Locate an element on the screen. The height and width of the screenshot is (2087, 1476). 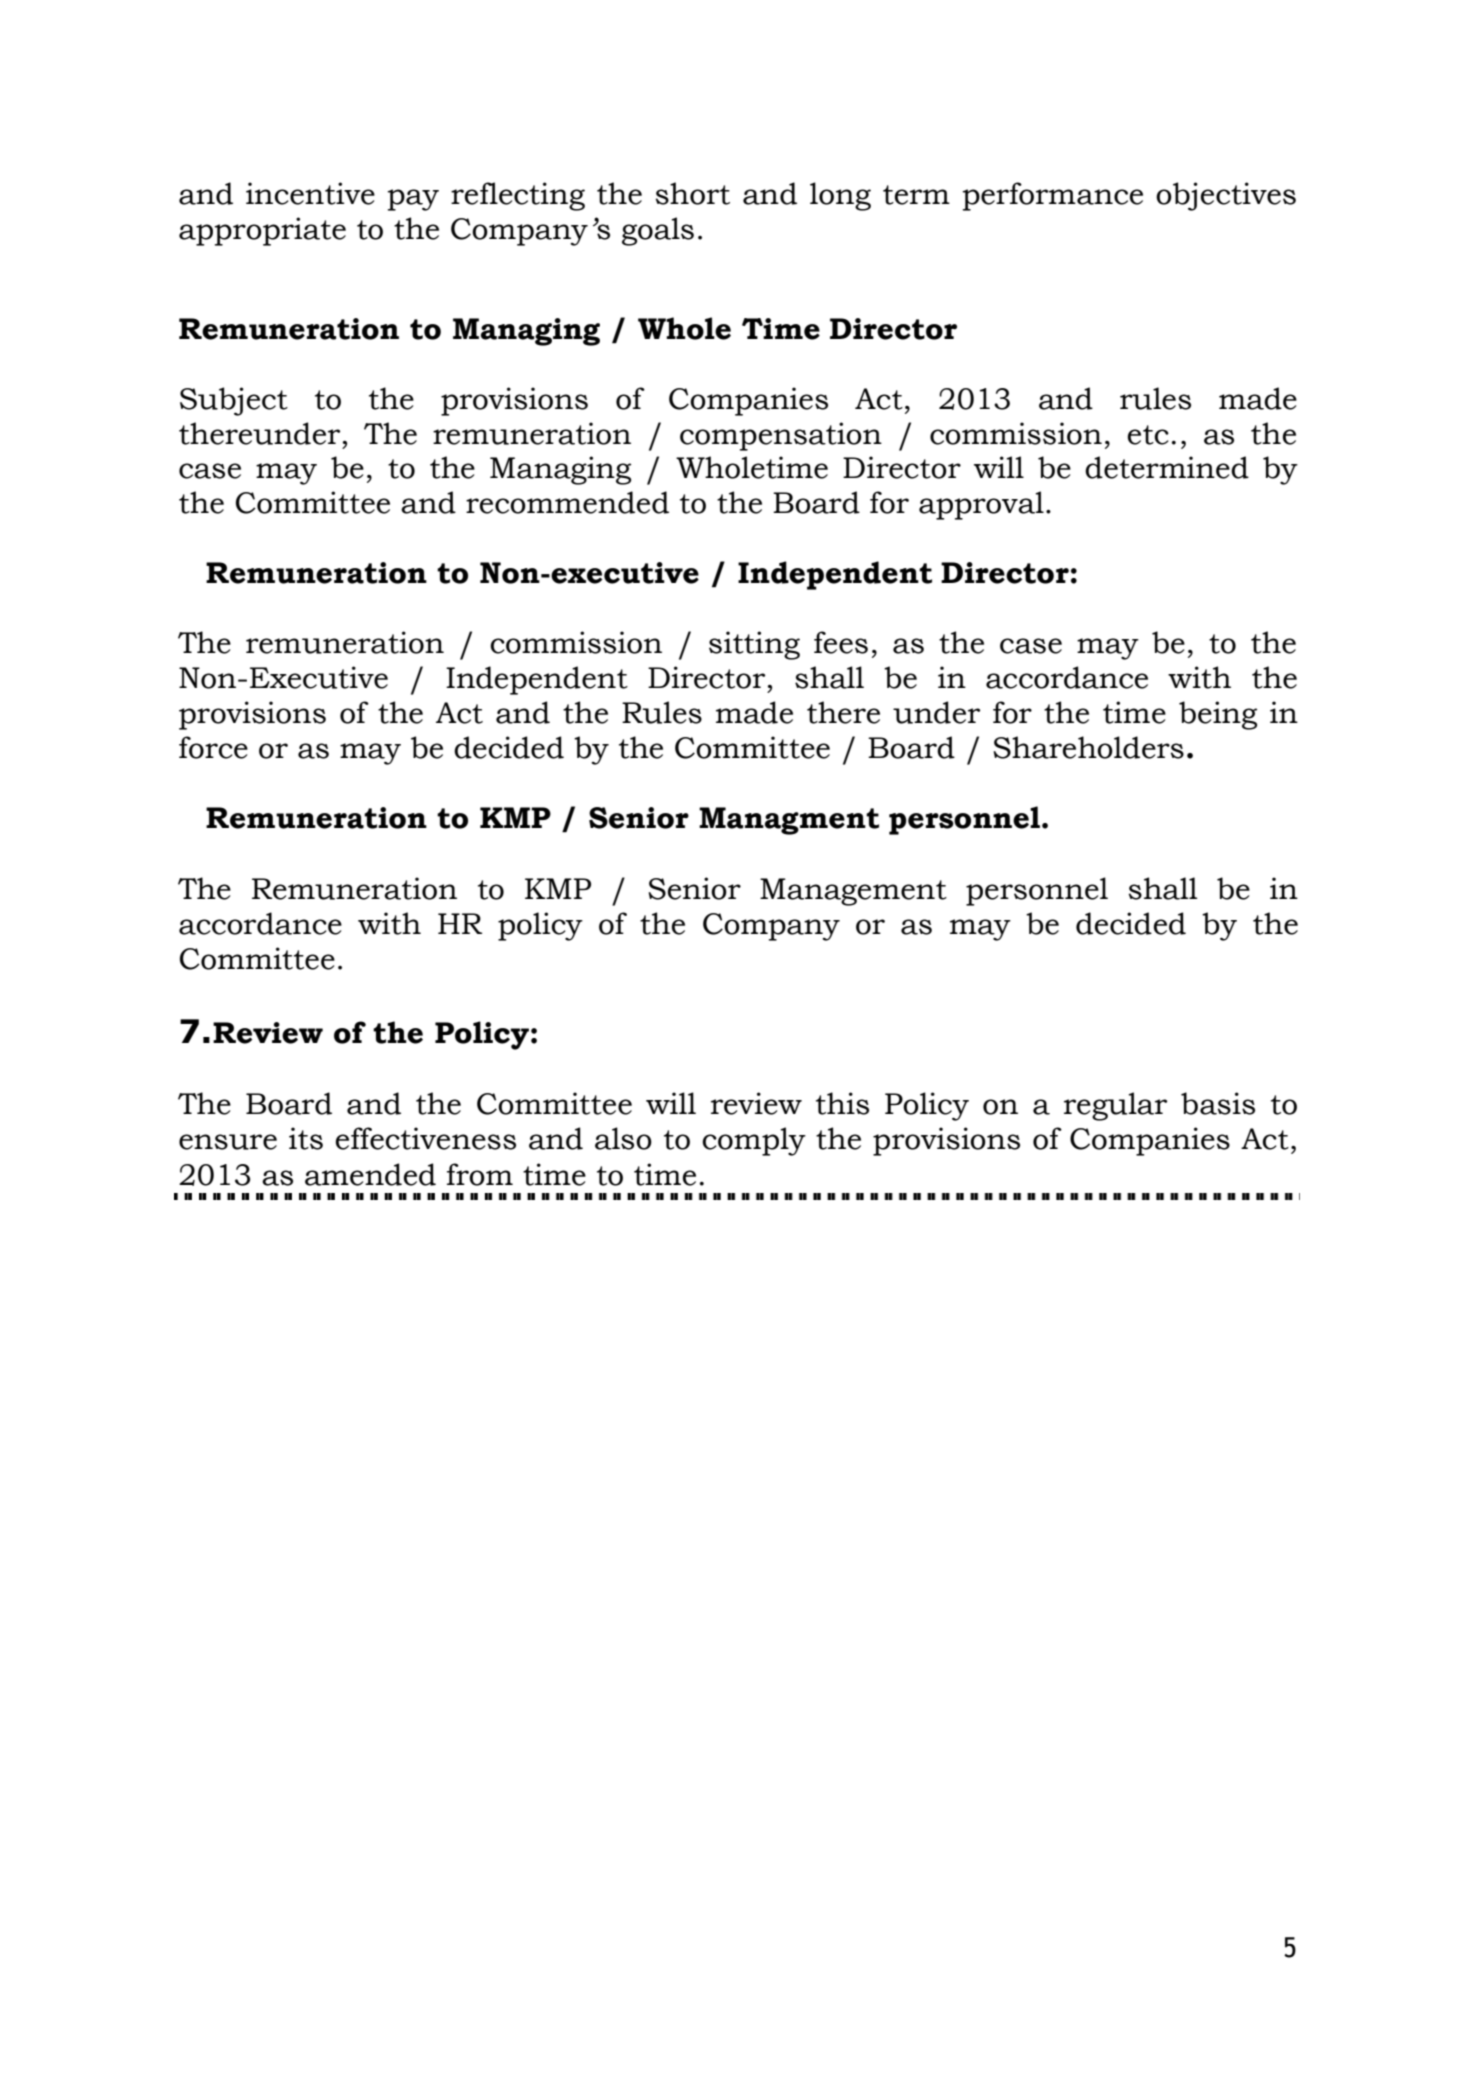
Subject is located at coordinates (234, 401).
